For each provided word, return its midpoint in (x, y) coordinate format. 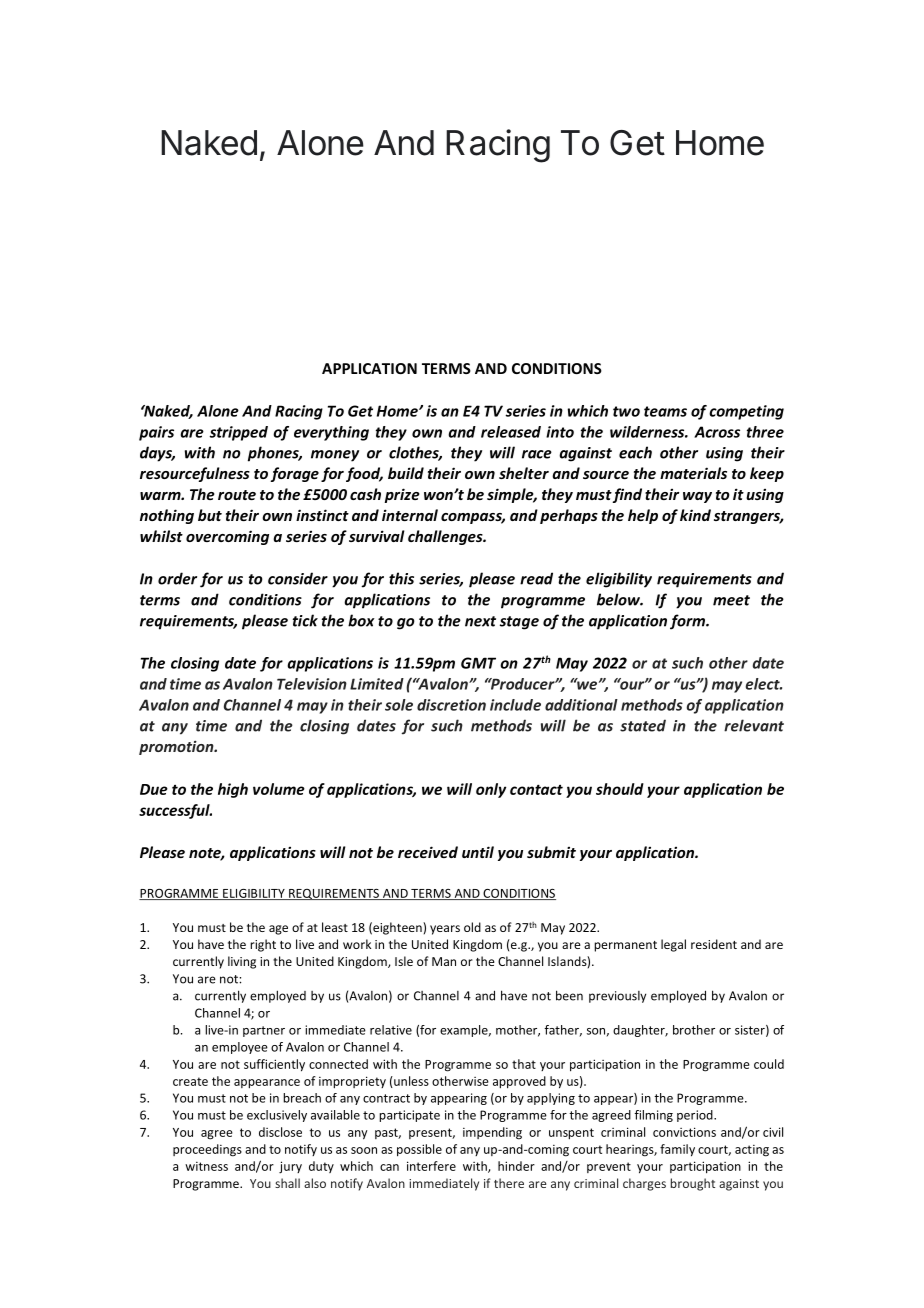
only (491, 790)
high (233, 790)
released (511, 432)
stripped (238, 433)
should (620, 789)
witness (206, 1166)
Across (717, 432)
